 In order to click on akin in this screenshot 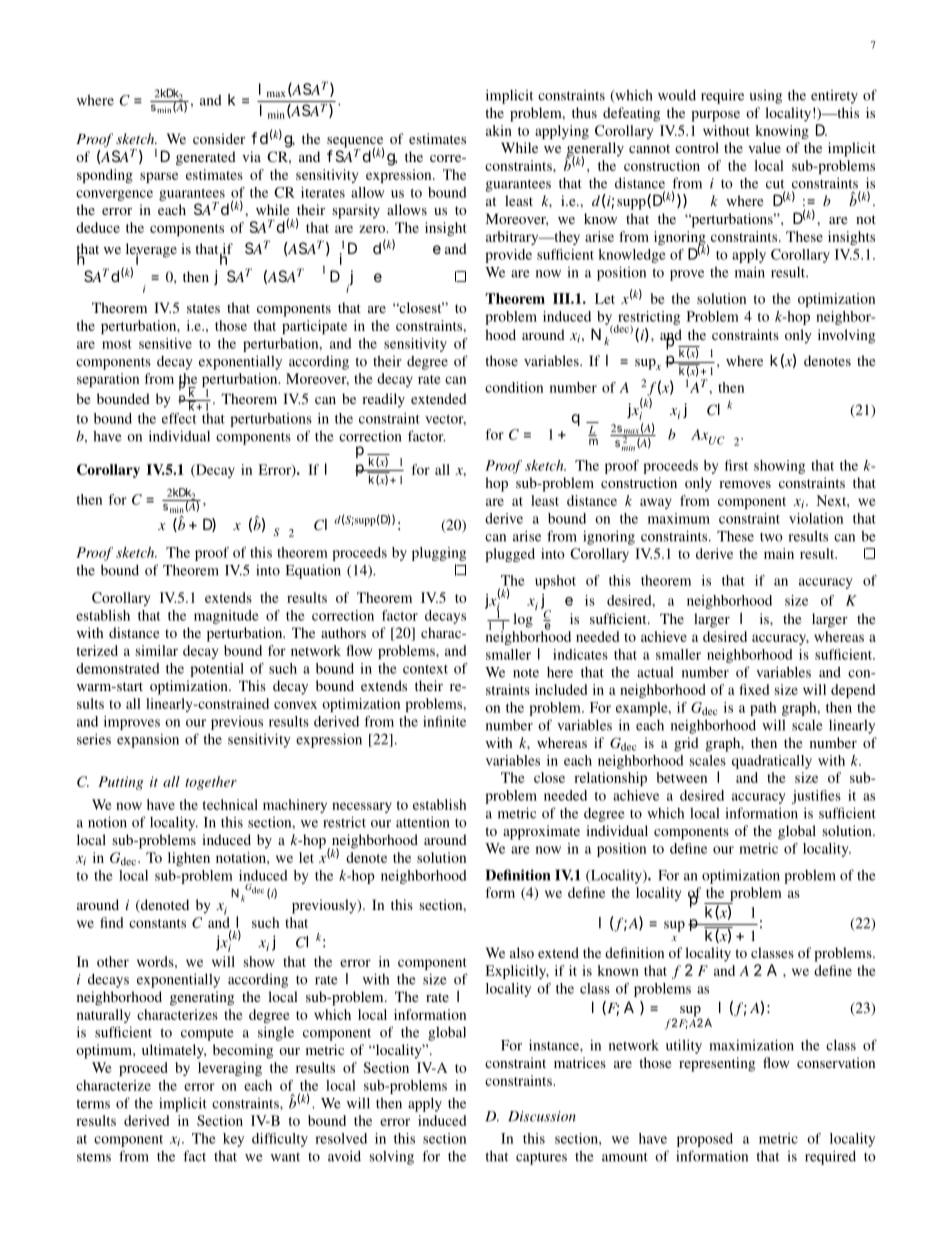, I will do `click(499, 130)`.
